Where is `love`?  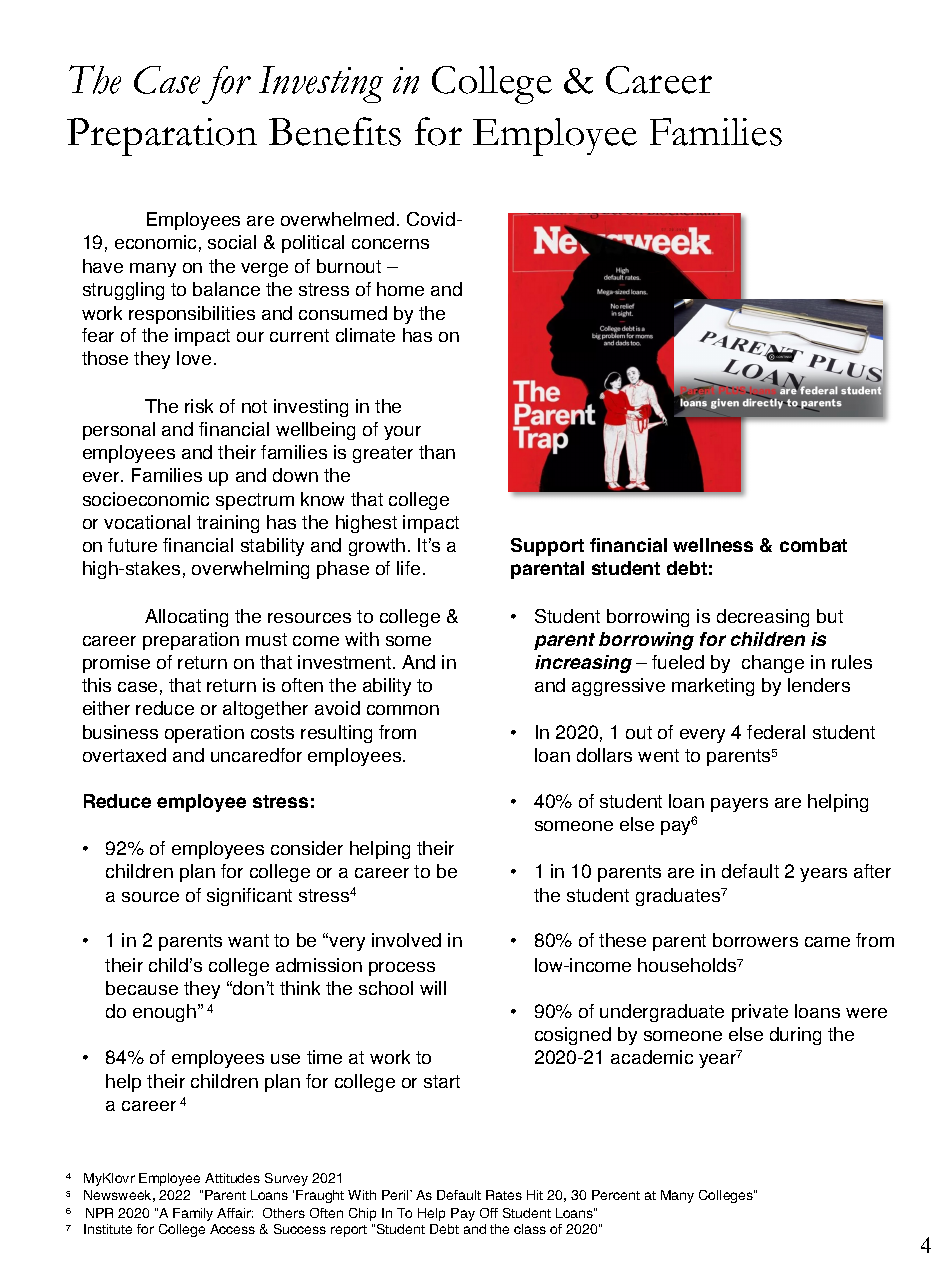 love is located at coordinates (194, 358).
